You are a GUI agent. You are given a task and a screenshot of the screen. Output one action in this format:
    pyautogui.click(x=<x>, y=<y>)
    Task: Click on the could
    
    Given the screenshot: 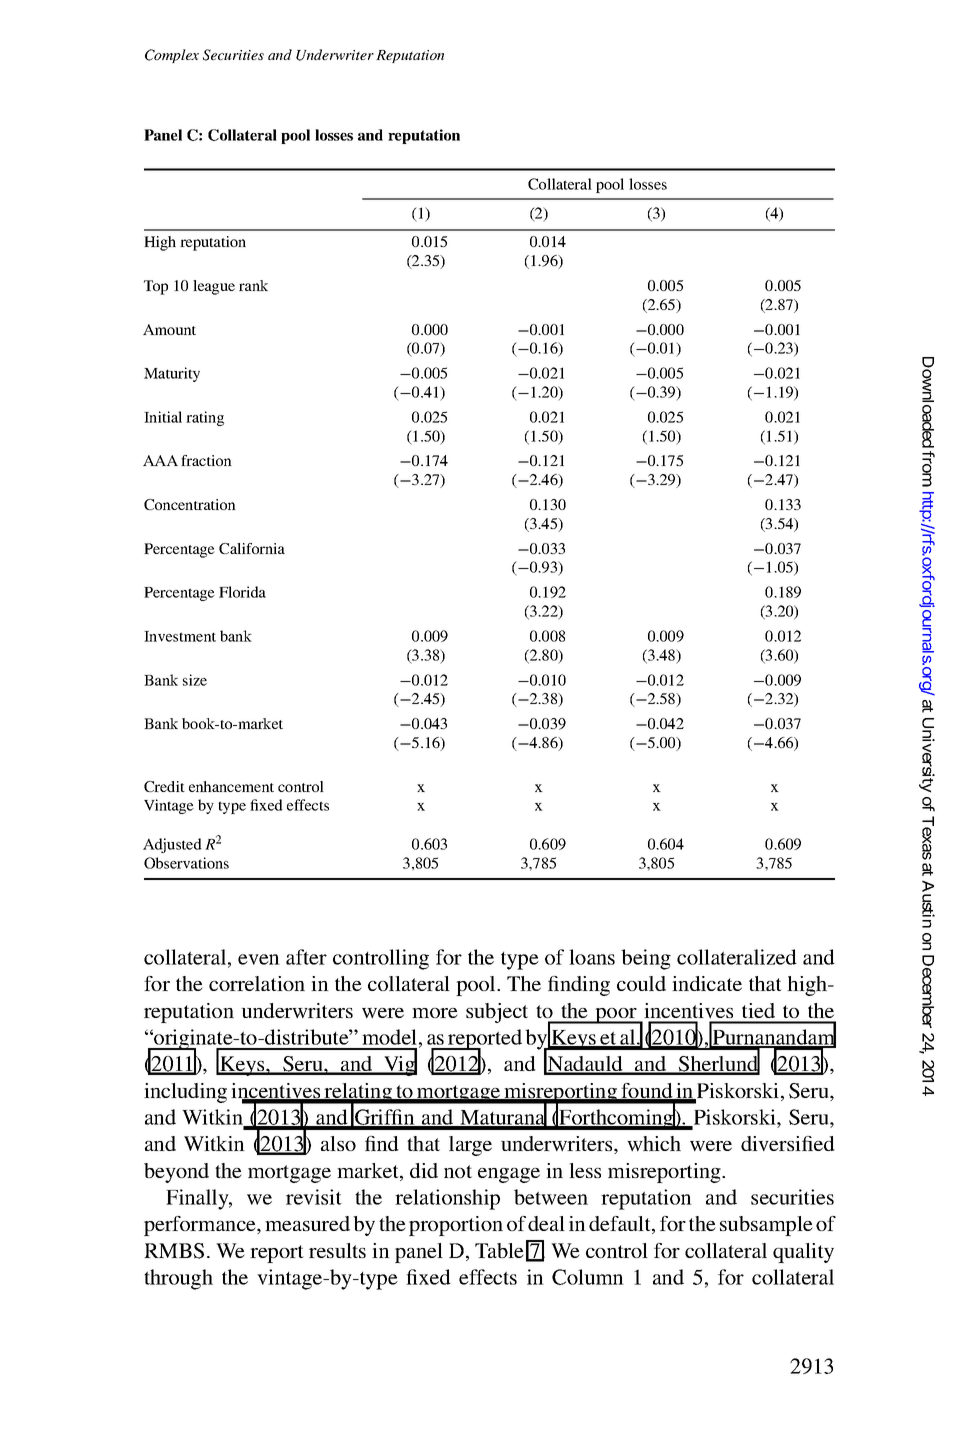 What is the action you would take?
    pyautogui.click(x=641, y=983)
